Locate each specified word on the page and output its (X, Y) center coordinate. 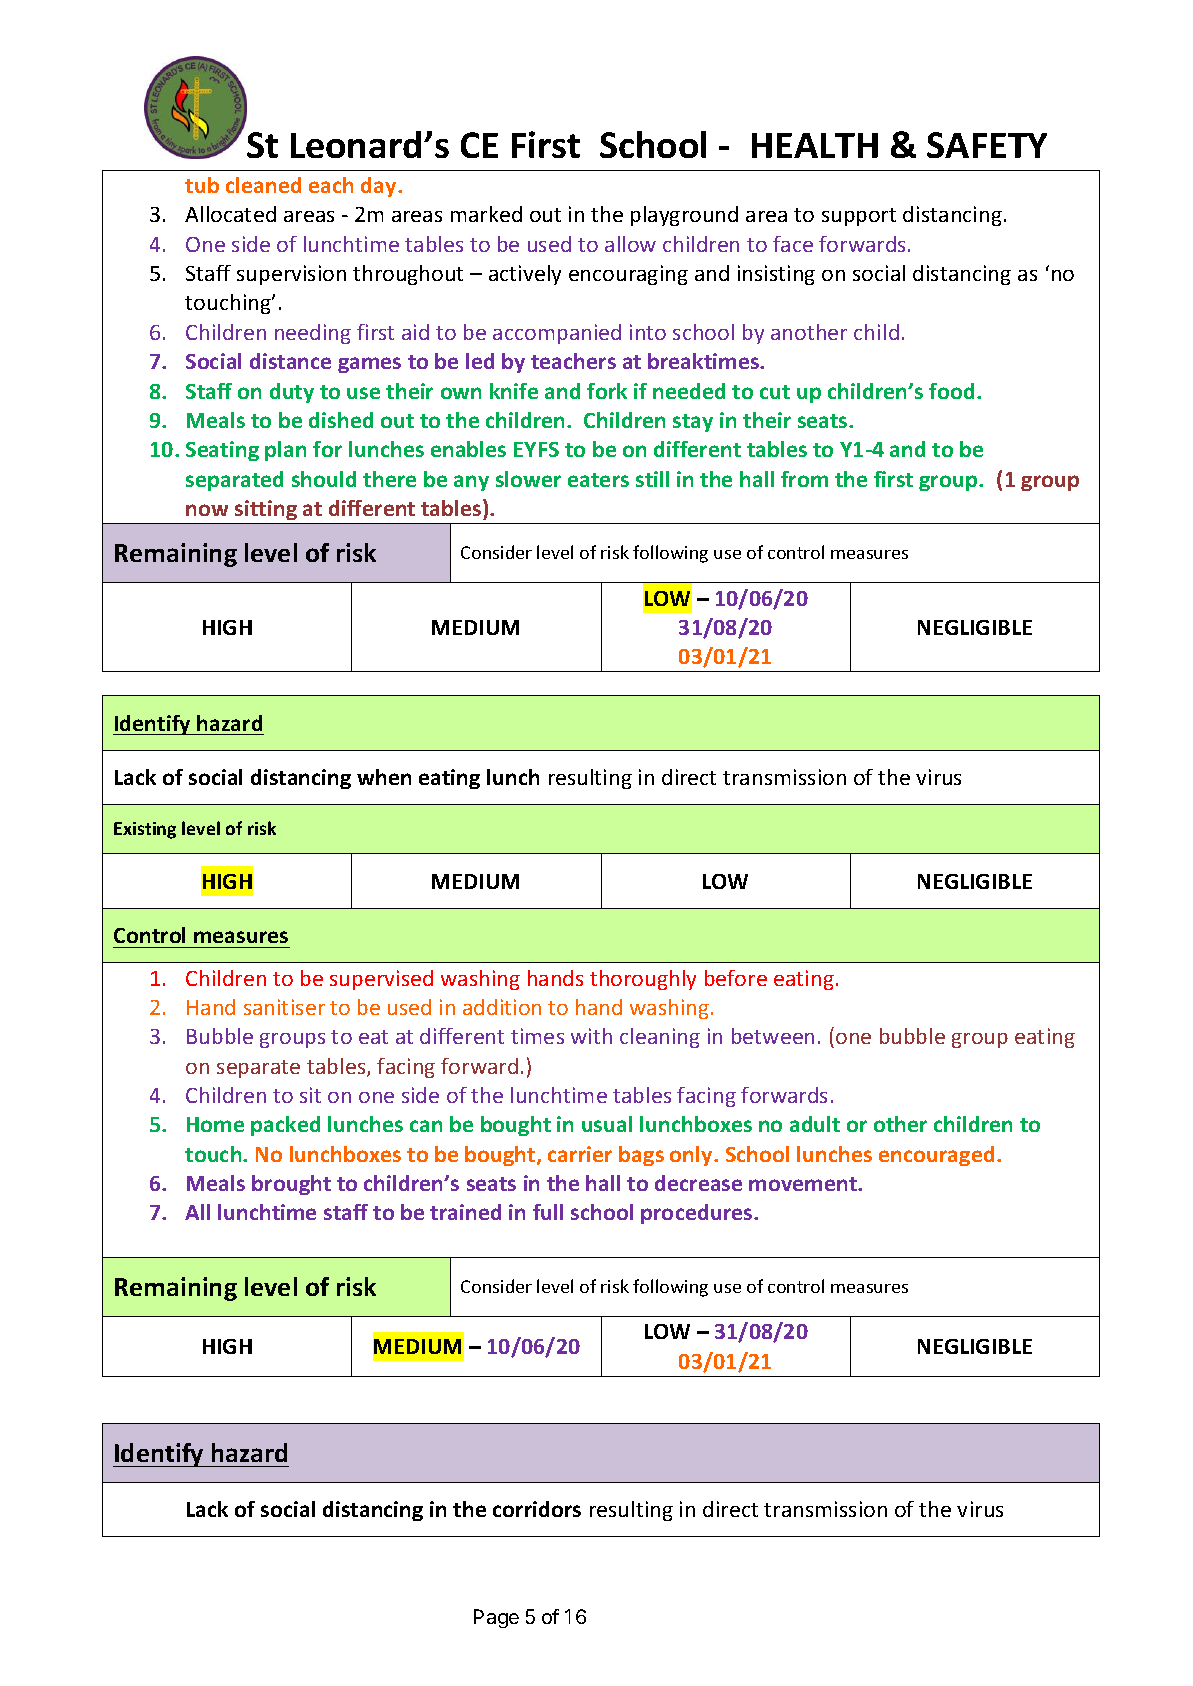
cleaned (263, 185)
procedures (698, 1214)
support (859, 217)
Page (496, 1618)
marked (486, 214)
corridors (537, 1509)
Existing (145, 830)
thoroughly (643, 980)
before (736, 978)
